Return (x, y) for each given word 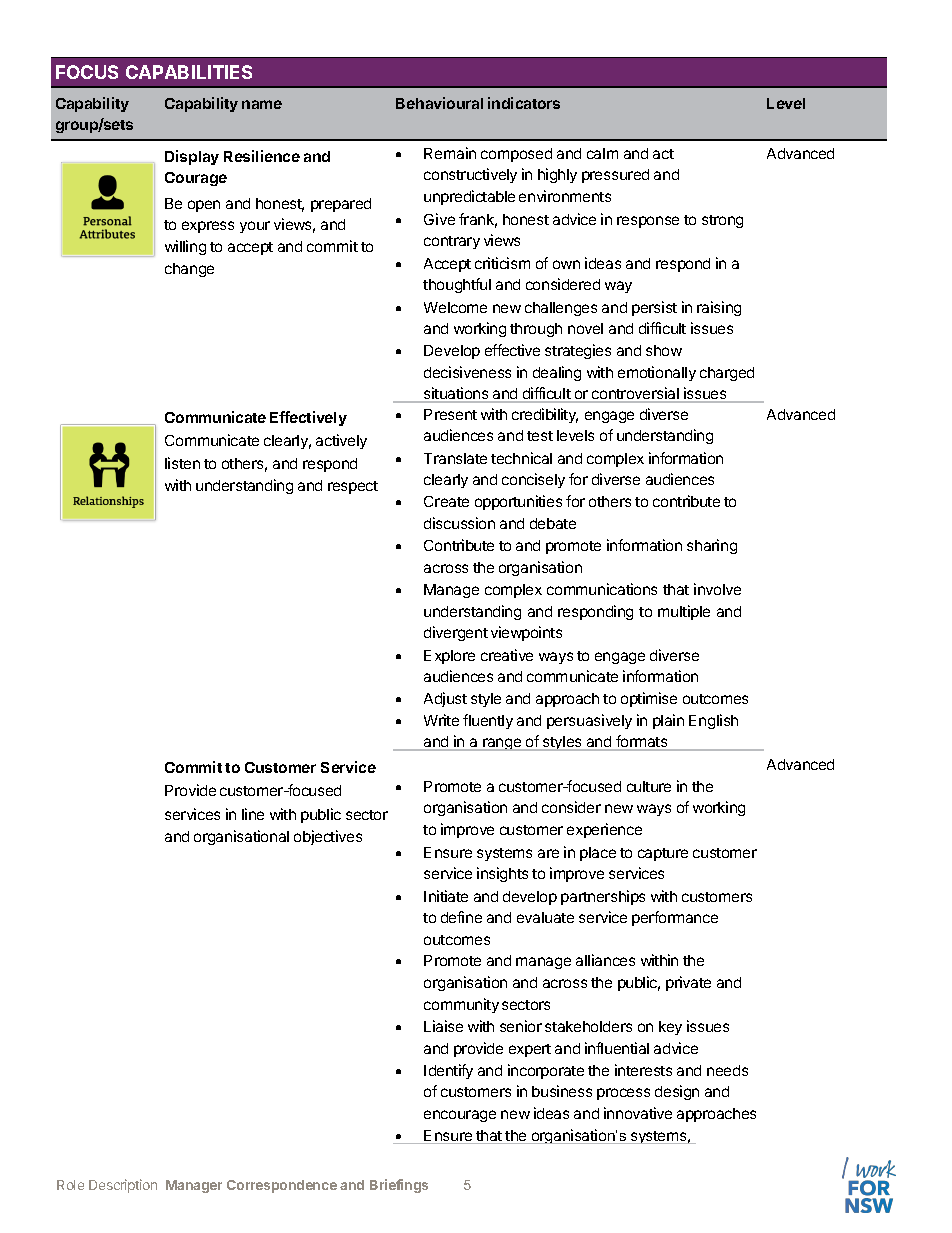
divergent (456, 633)
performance (675, 918)
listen (182, 463)
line (253, 814)
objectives (328, 837)
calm (602, 153)
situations (456, 395)
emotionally (657, 373)
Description (123, 1186)
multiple (684, 612)
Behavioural (439, 103)
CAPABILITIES (189, 72)
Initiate (446, 896)
